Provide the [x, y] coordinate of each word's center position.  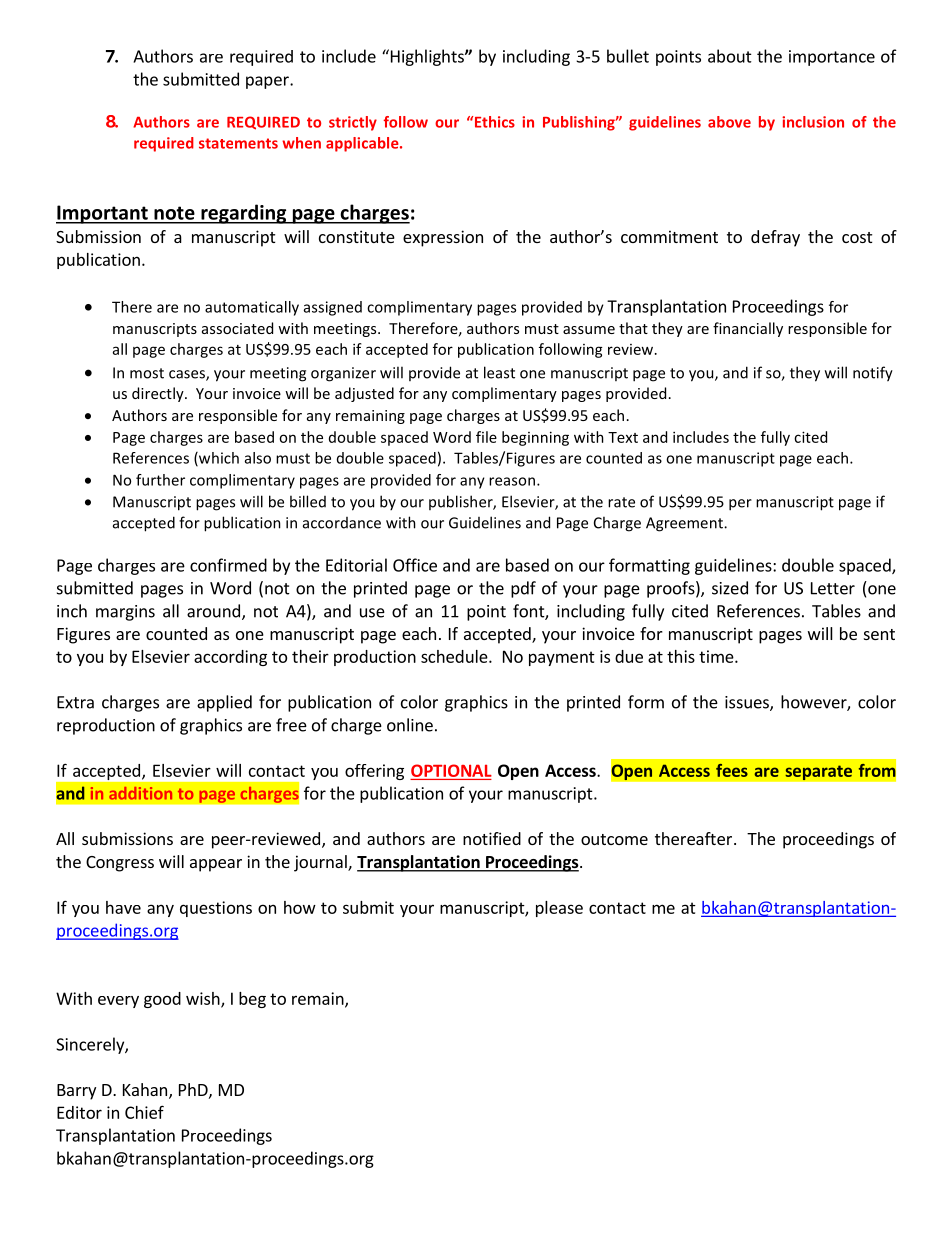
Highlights [427, 57]
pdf [523, 589]
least [499, 372]
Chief [144, 1112]
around [213, 611]
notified [492, 838]
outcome [614, 839]
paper [268, 82]
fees [732, 770]
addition [140, 793]
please [559, 909]
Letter [833, 588]
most [147, 373]
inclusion [813, 122]
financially [748, 329]
